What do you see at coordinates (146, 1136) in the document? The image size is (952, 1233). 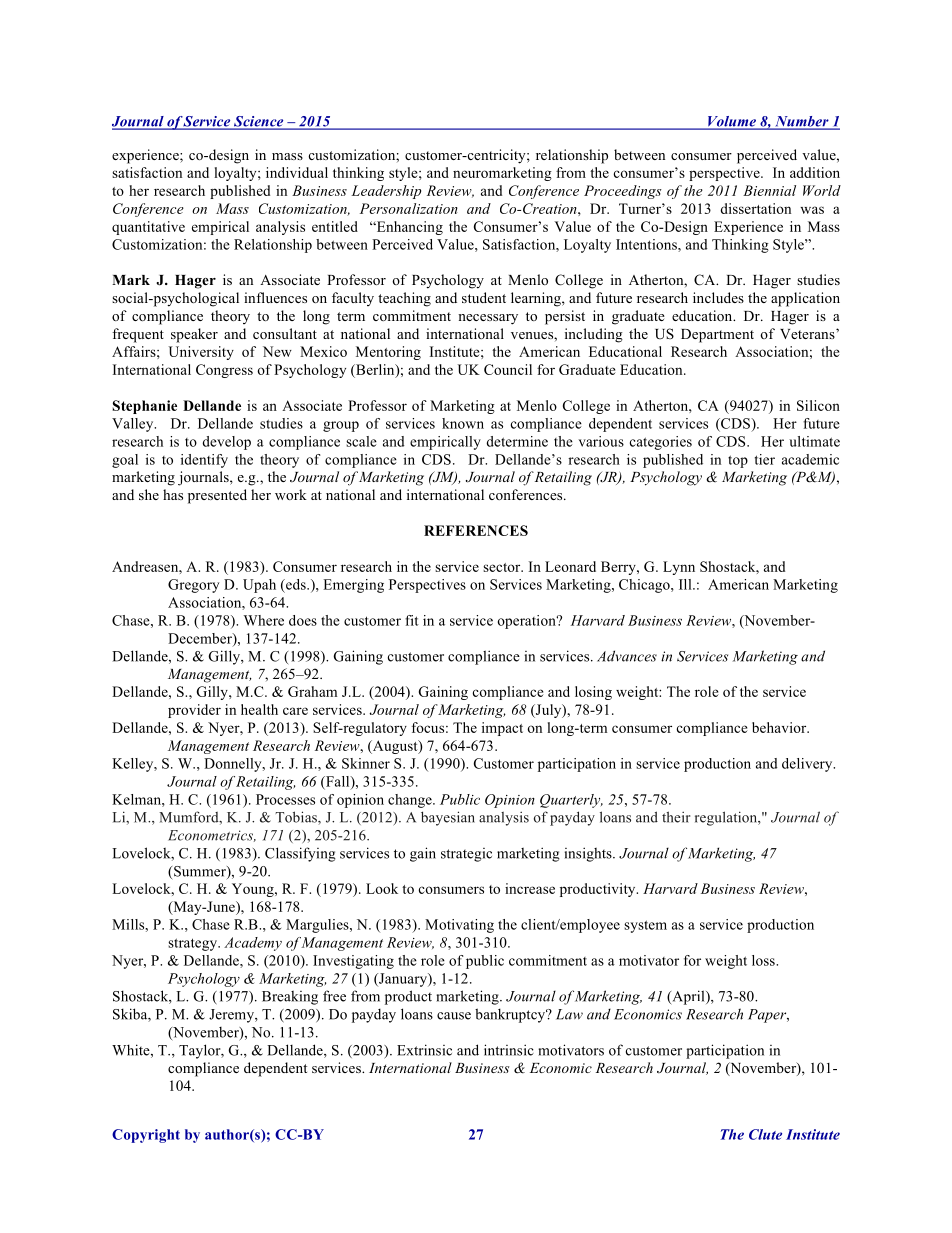 I see `Copyright` at bounding box center [146, 1136].
